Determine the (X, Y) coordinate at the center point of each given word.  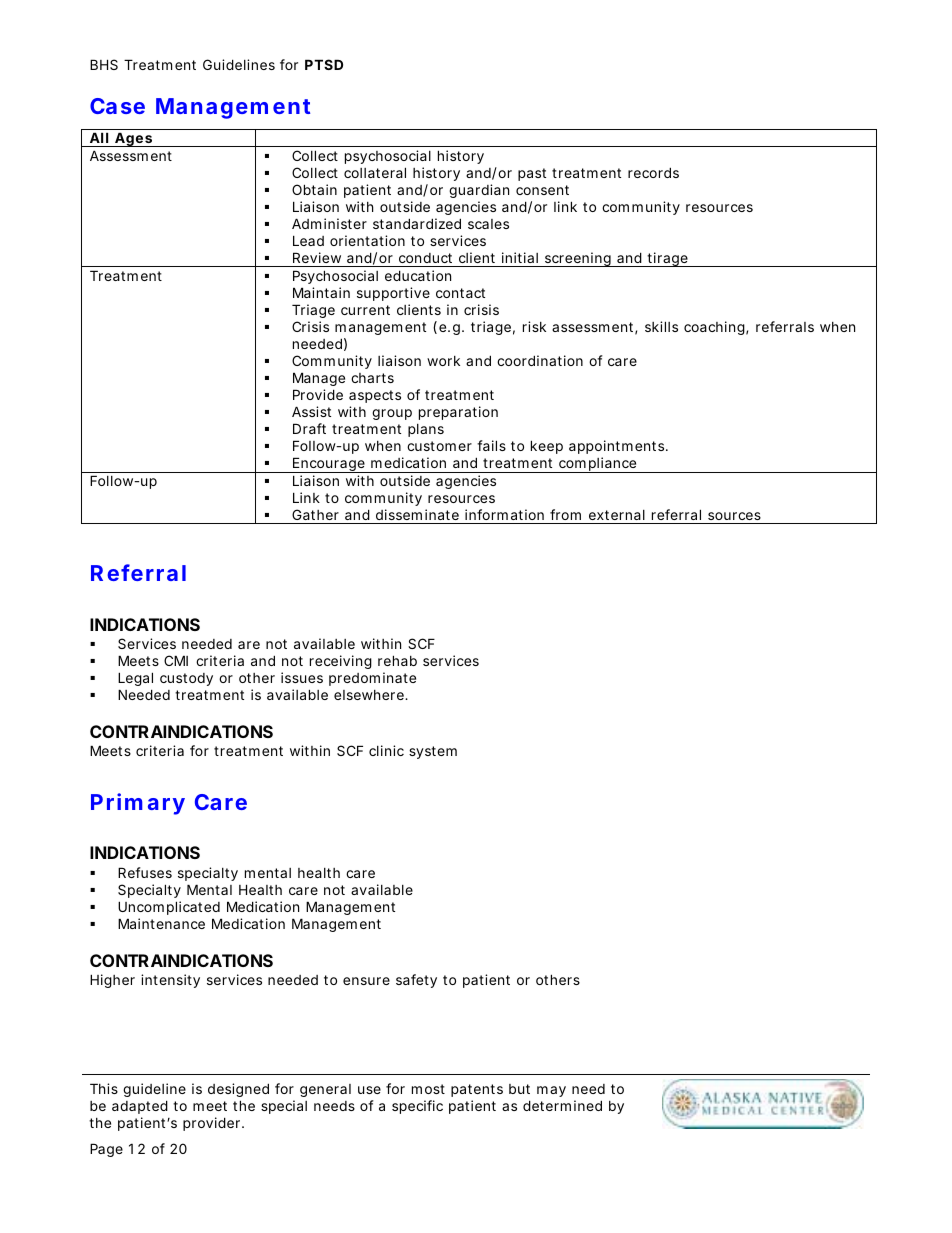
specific (417, 1107)
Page (106, 1150)
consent (542, 190)
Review (317, 257)
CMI (176, 660)
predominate (372, 679)
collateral (375, 172)
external (617, 515)
